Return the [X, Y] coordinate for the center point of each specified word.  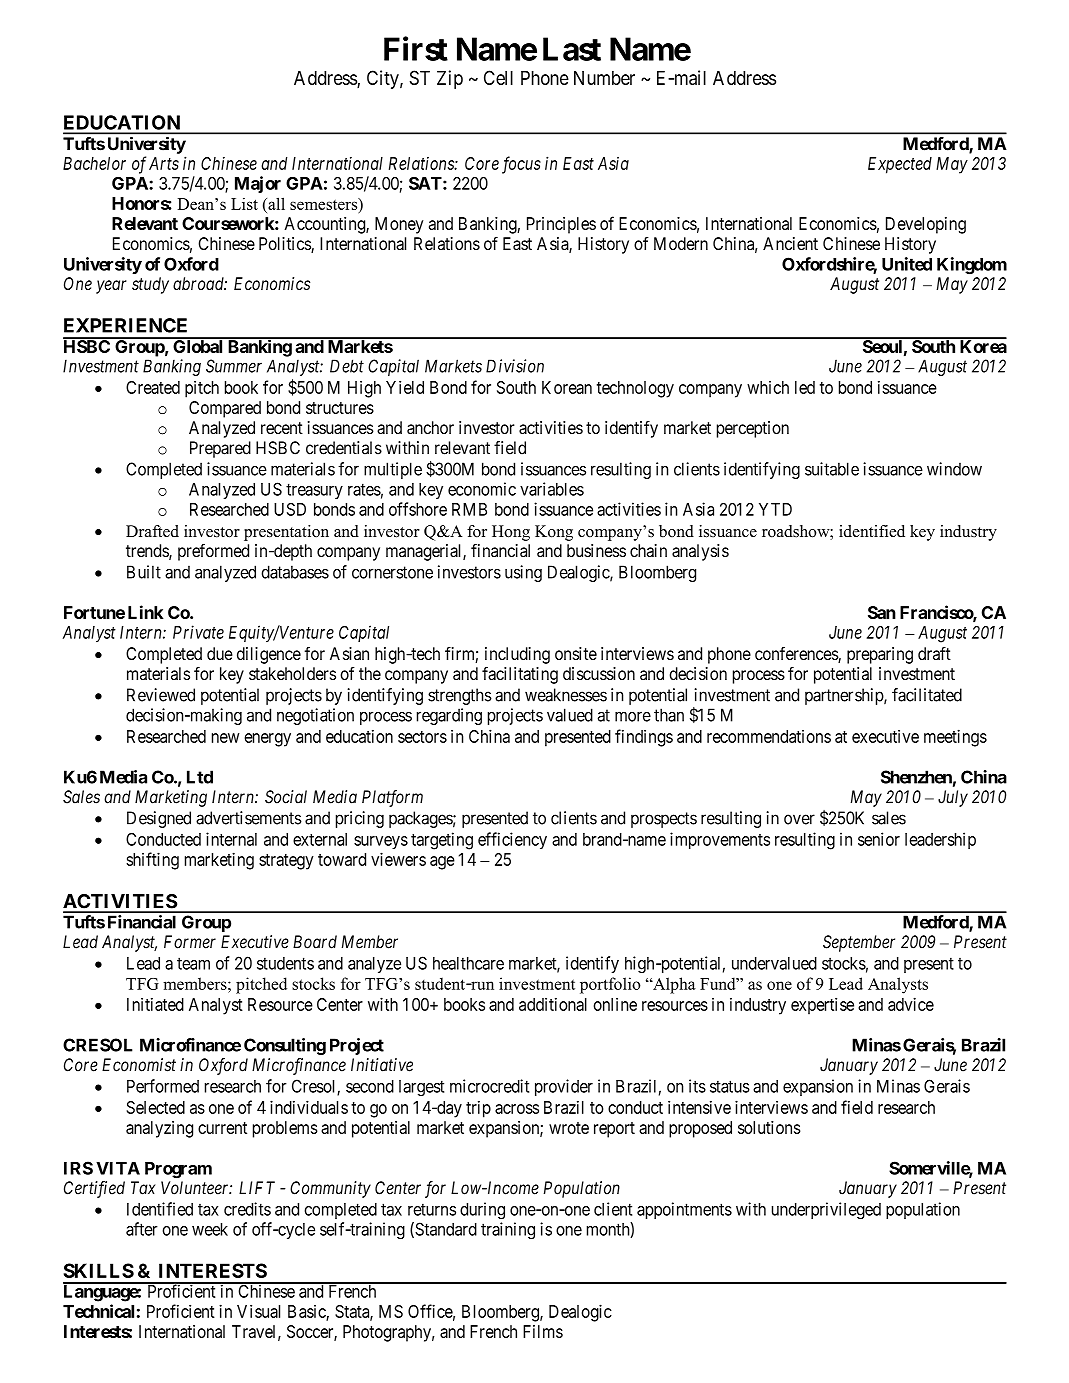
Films [543, 1331]
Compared [225, 409]
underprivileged [826, 1211]
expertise [822, 1006]
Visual [258, 1311]
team [193, 963]
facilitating [520, 675]
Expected [900, 165]
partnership [845, 696]
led [805, 387]
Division [515, 366]
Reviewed [161, 695]
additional [553, 1004]
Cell [498, 77]
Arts [164, 163]
